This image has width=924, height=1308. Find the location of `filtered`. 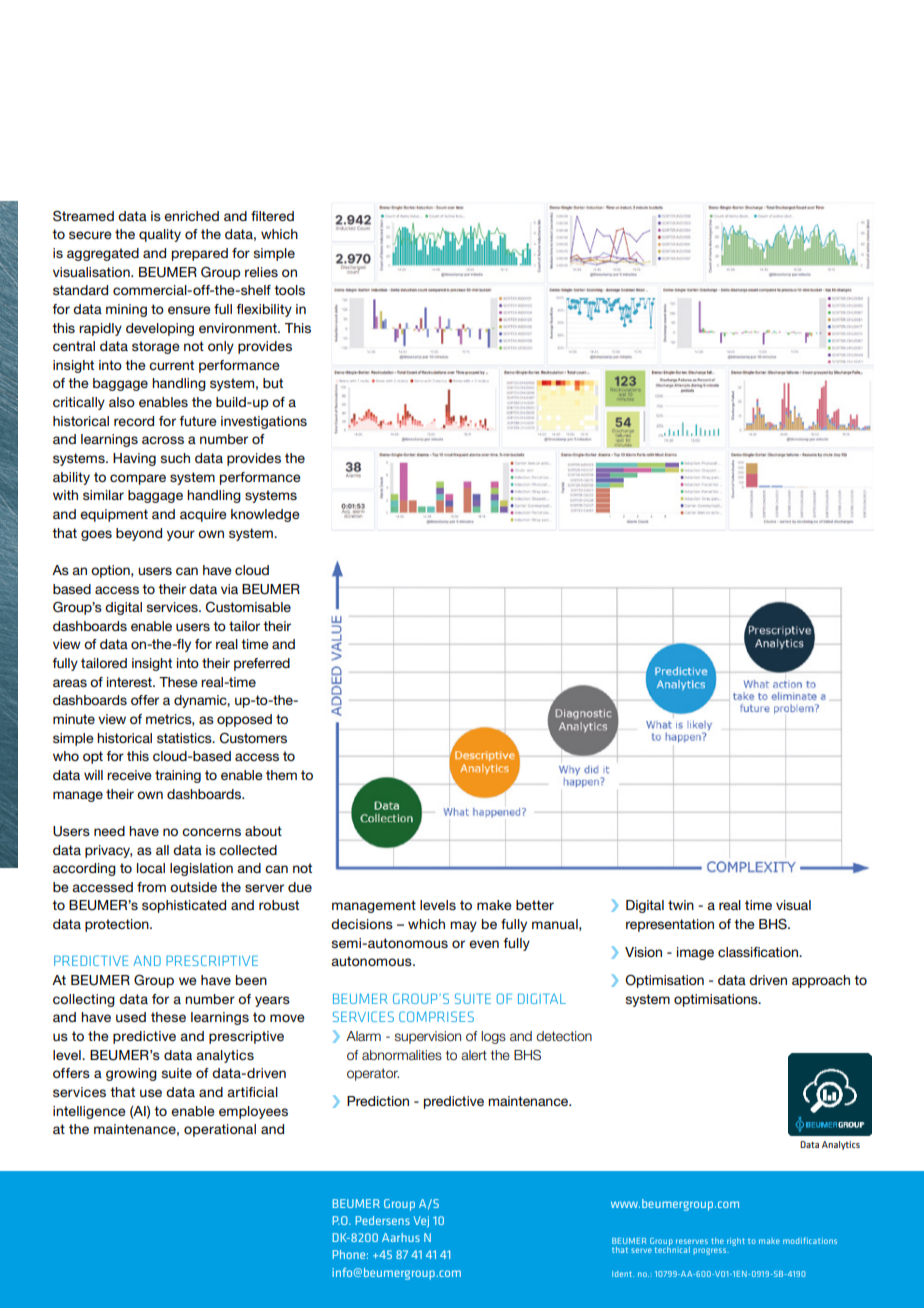

filtered is located at coordinates (272, 216).
